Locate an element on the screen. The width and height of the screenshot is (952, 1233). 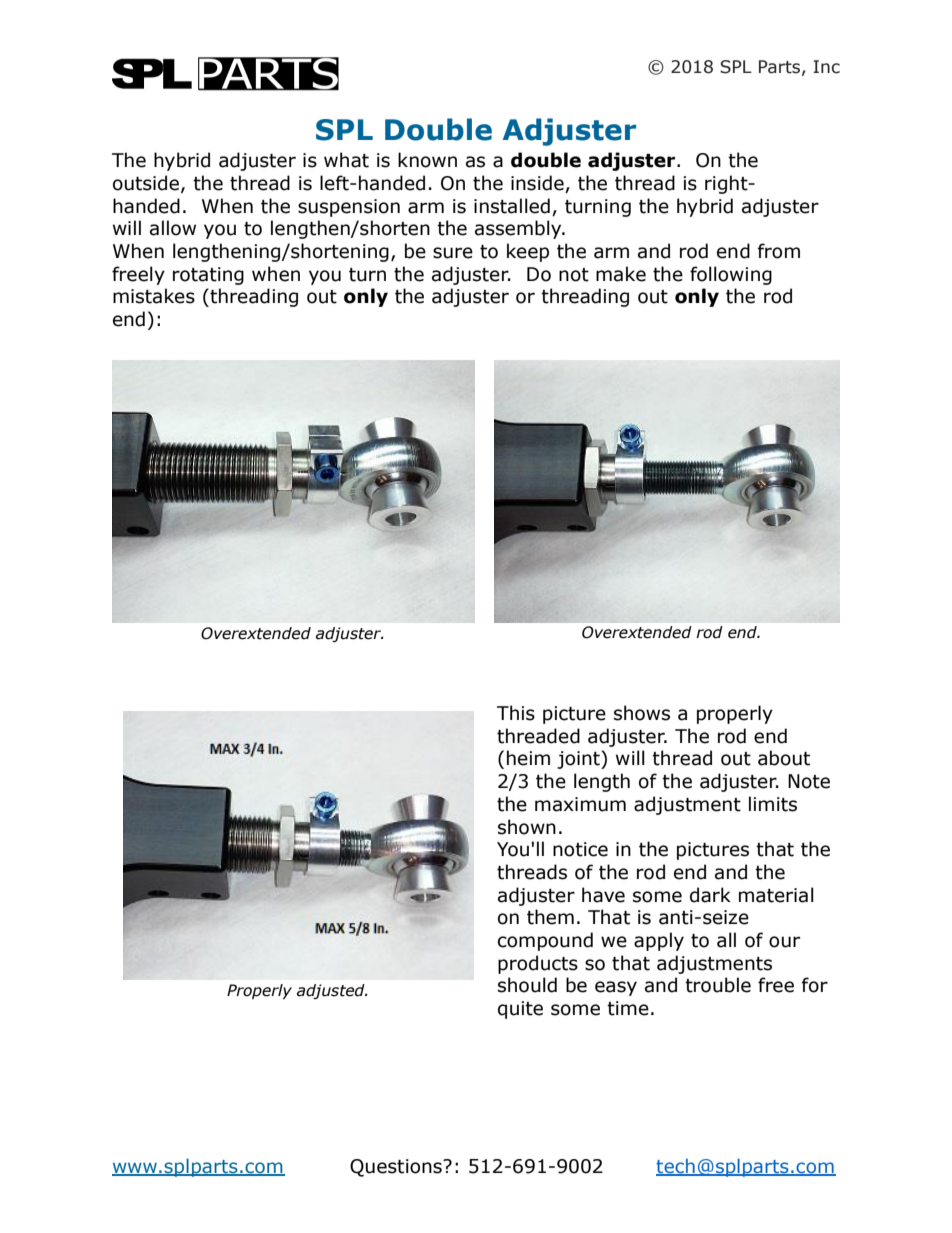
adjusted is located at coordinates (332, 991).
